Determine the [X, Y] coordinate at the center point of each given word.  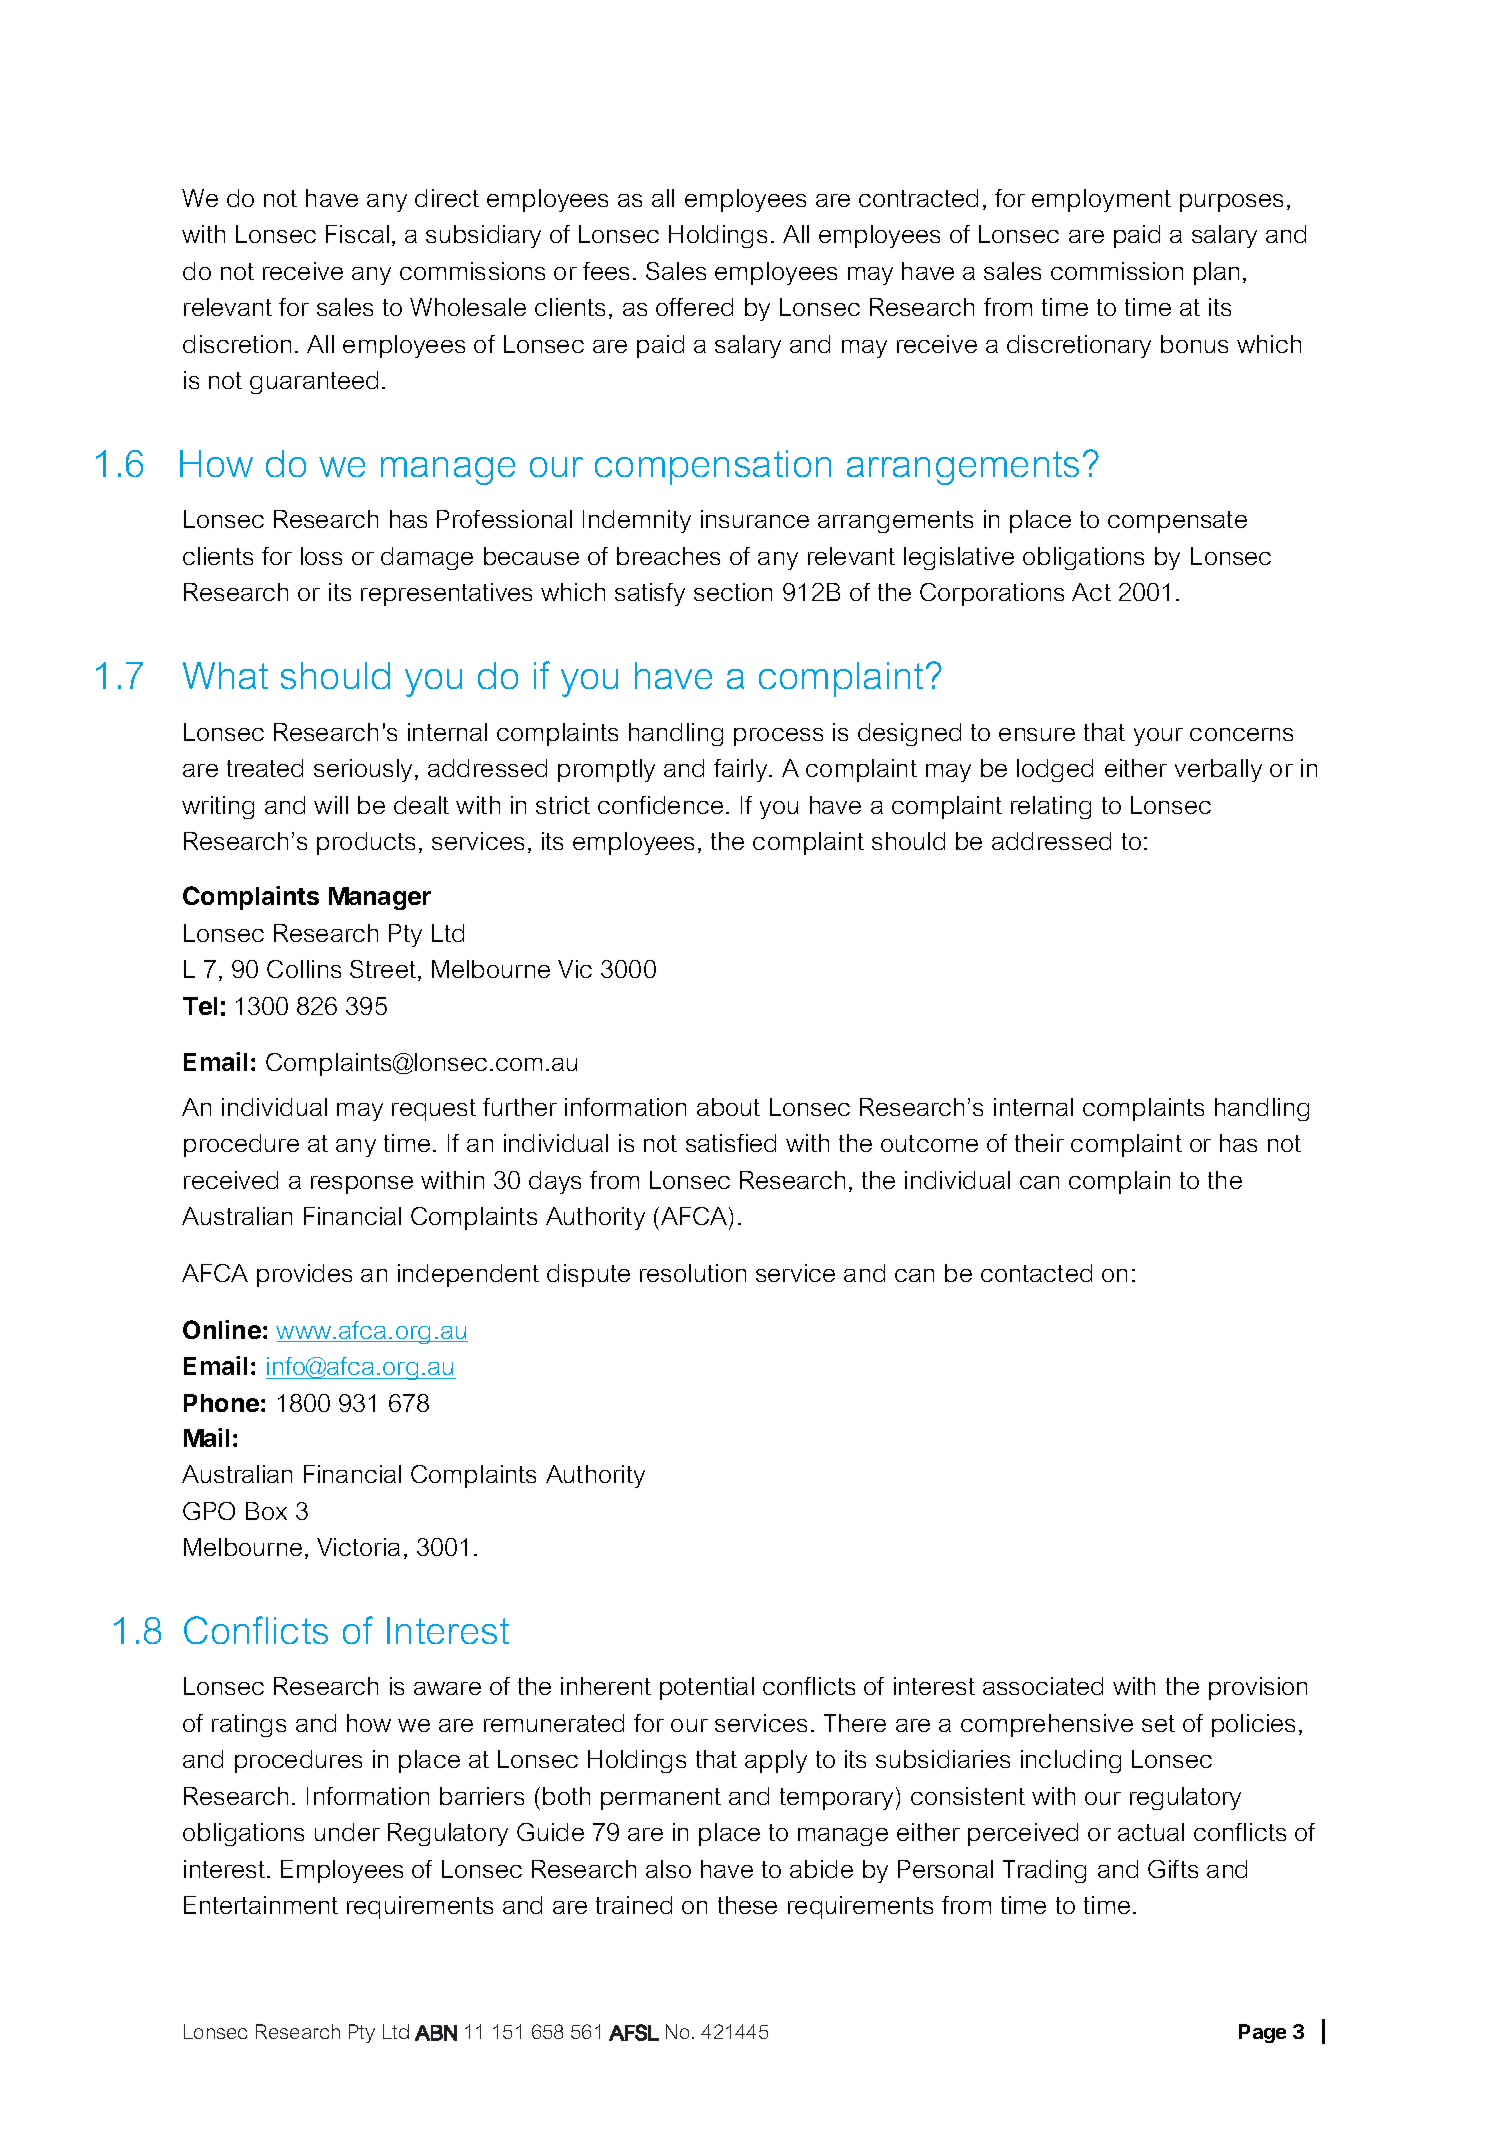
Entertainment [261, 1905]
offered [694, 307]
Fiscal [357, 234]
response [362, 1185]
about [728, 1107]
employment [1101, 200]
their [1039, 1143]
